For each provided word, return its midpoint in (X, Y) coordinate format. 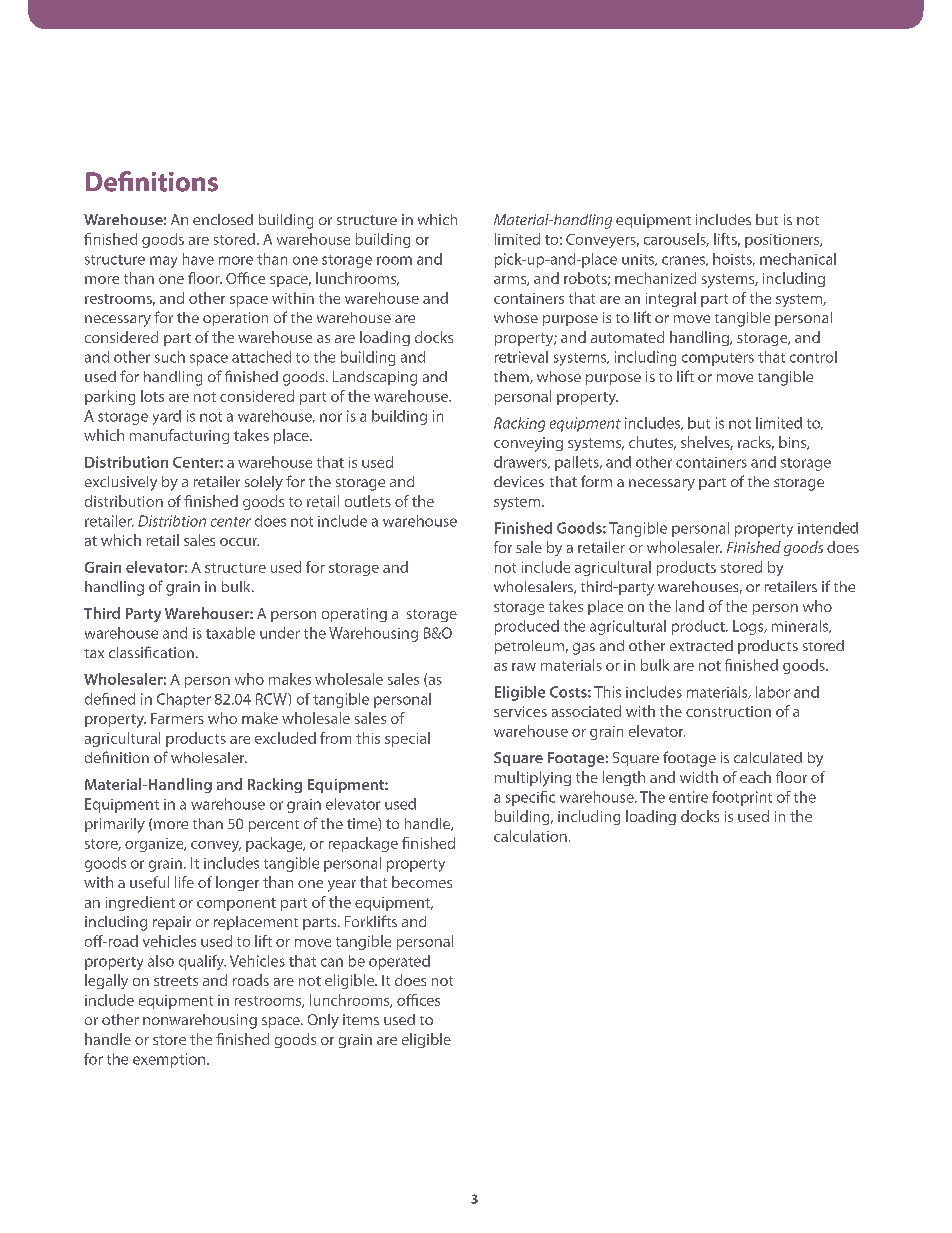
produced (527, 627)
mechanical (798, 259)
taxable (230, 633)
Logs (749, 627)
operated (399, 962)
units (639, 260)
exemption (170, 1060)
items (361, 1019)
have (198, 259)
